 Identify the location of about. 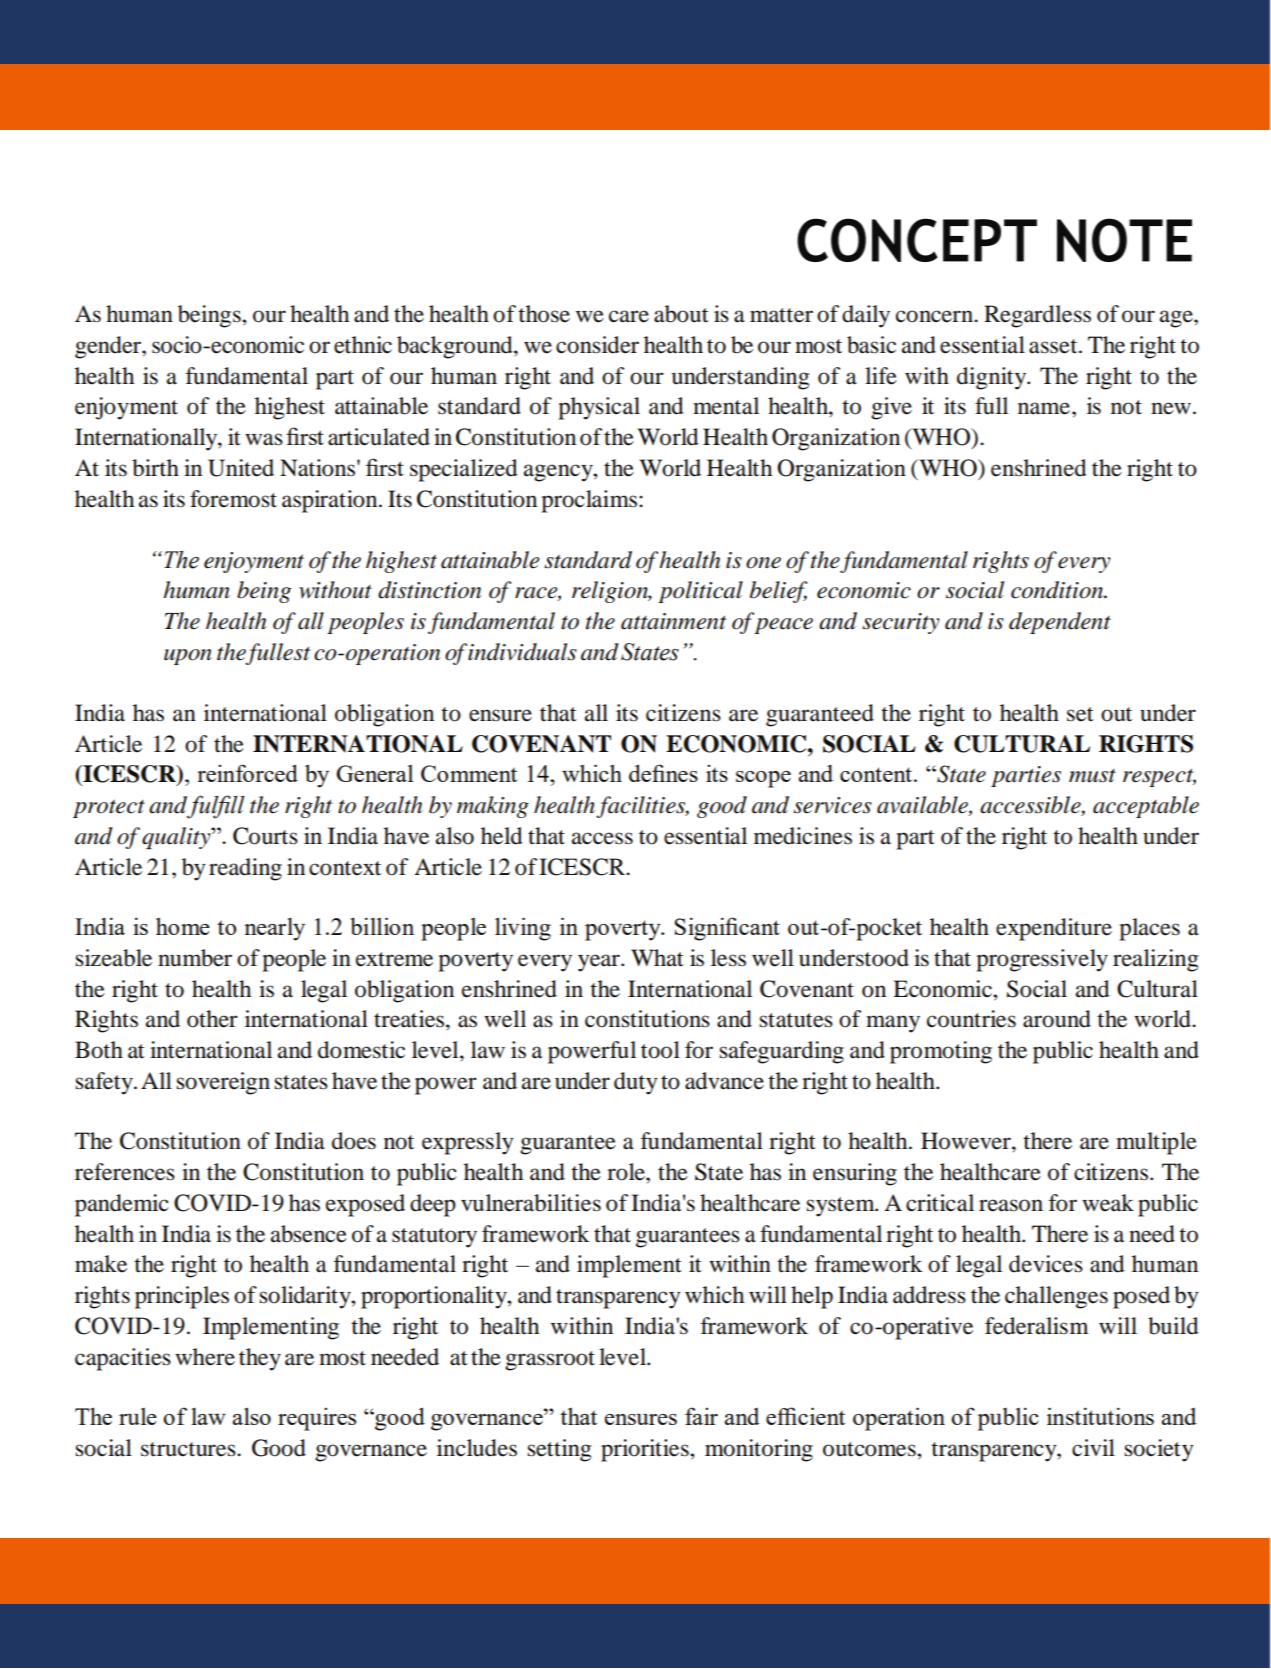
(681, 314).
